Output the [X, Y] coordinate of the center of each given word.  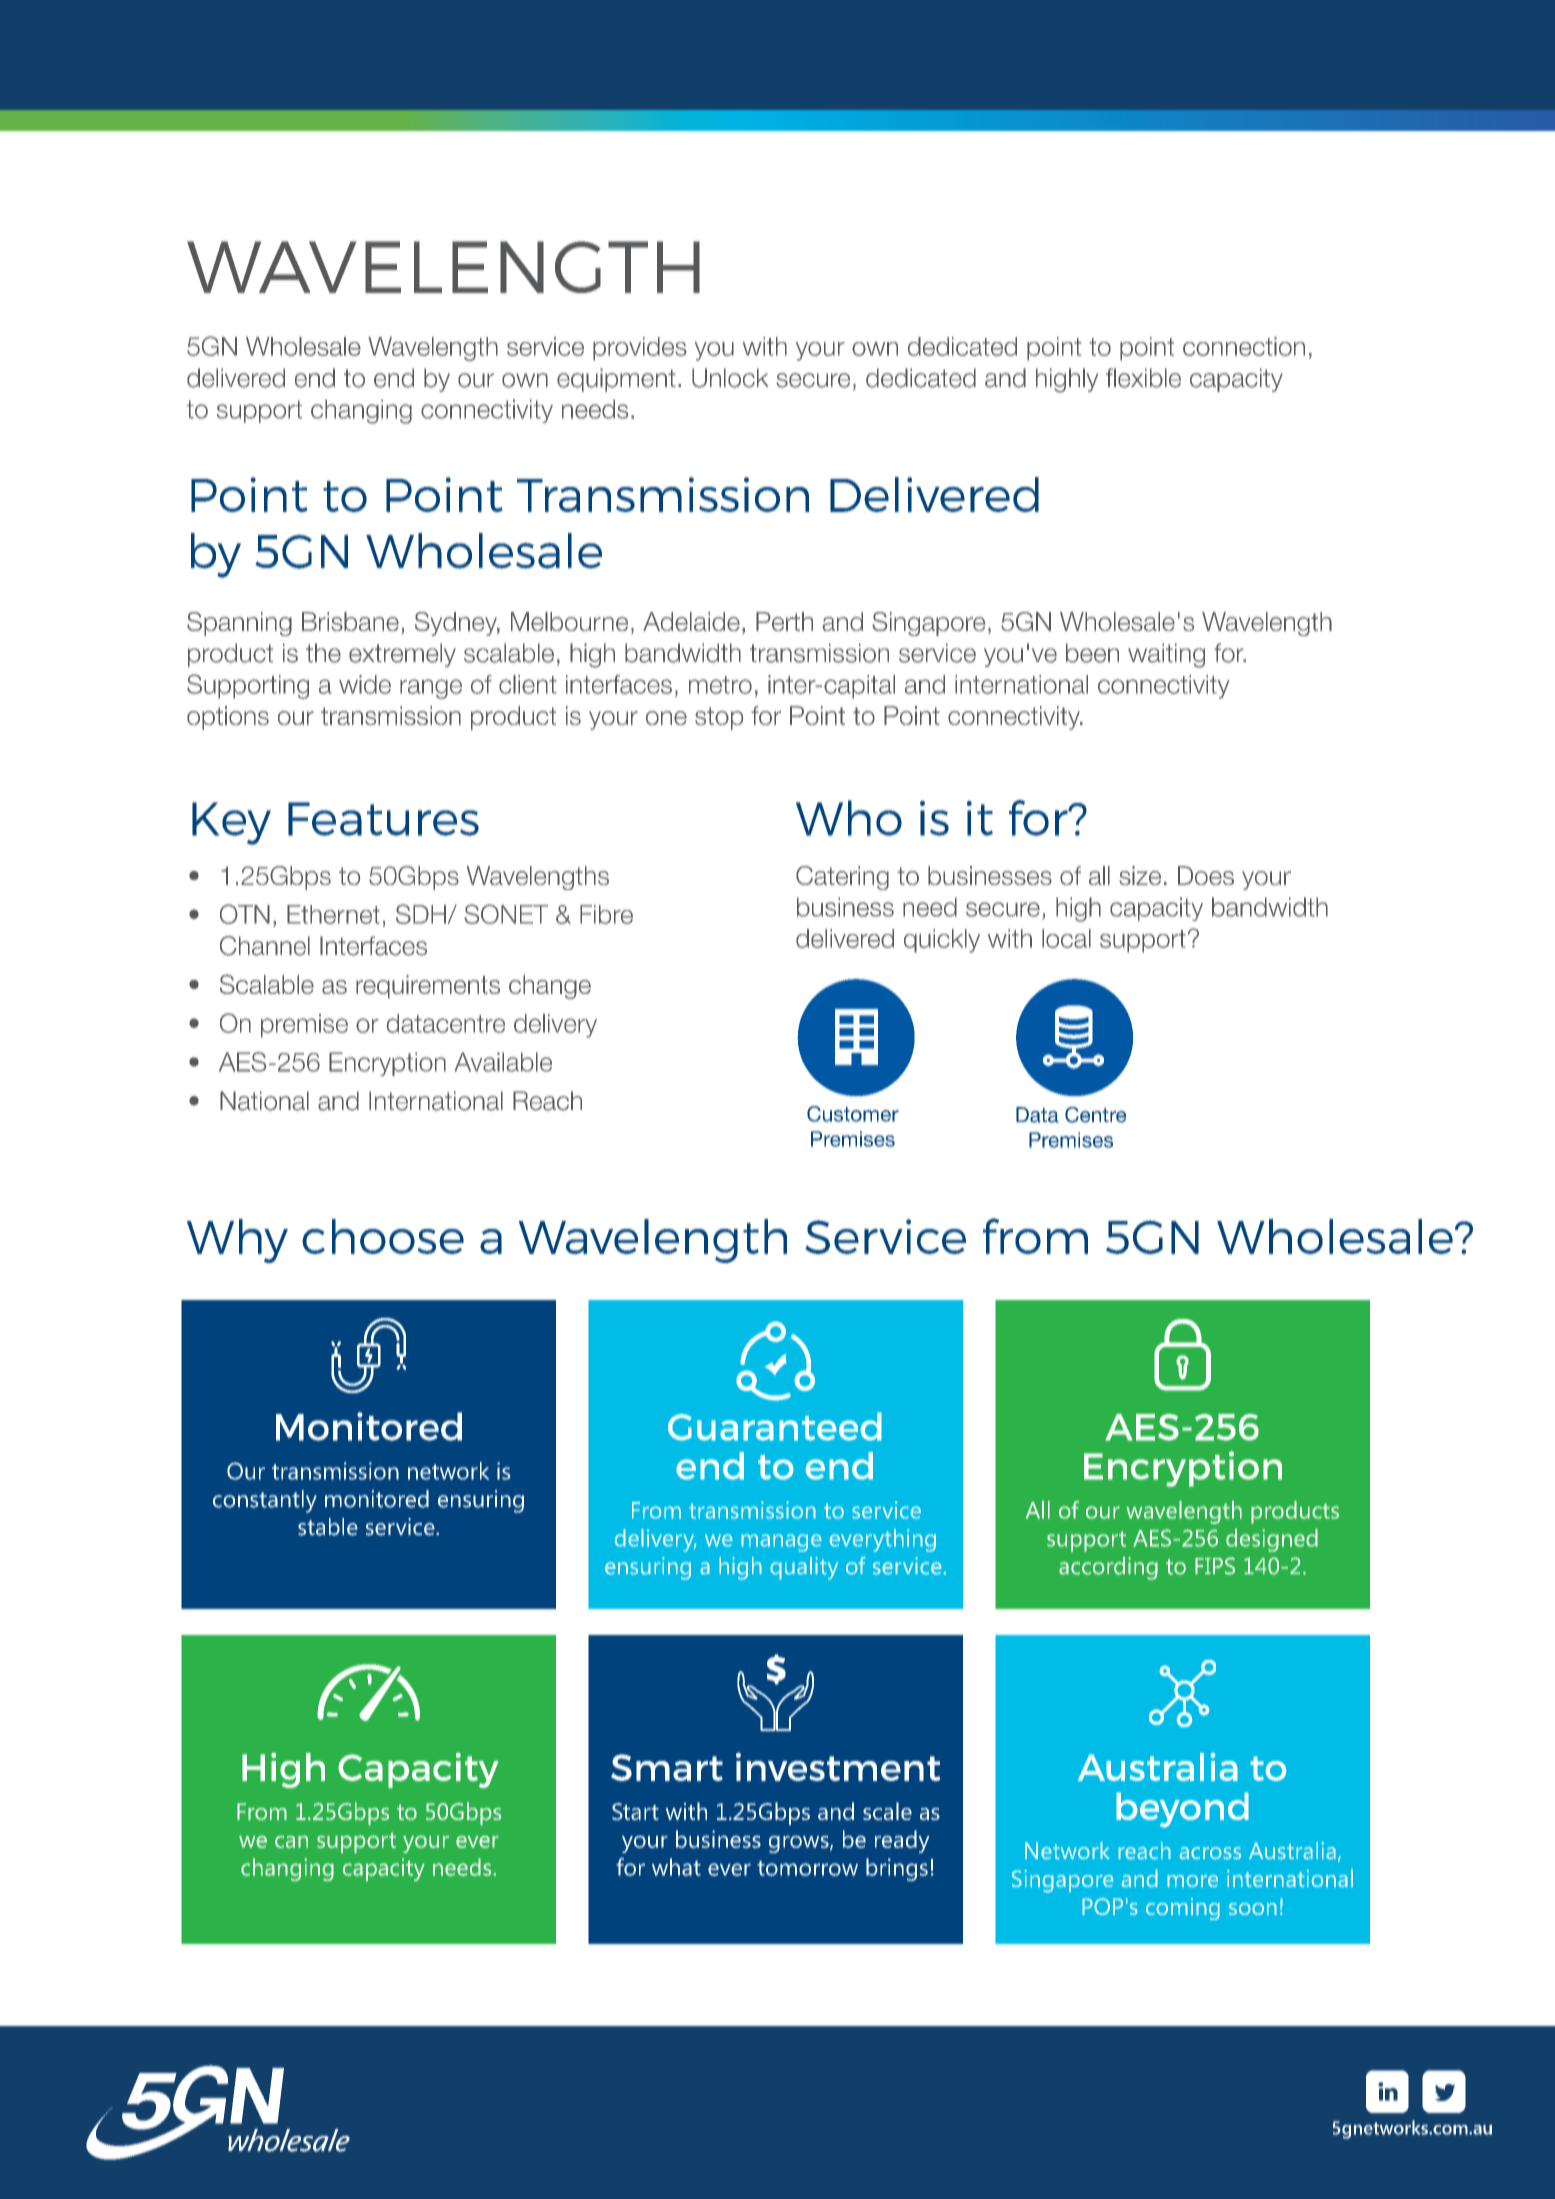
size [1140, 875]
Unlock [730, 378]
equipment [616, 380]
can [291, 1842]
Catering [842, 878]
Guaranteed [775, 1426]
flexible [1143, 378]
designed [1272, 1540]
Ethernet [333, 914]
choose [383, 1236]
